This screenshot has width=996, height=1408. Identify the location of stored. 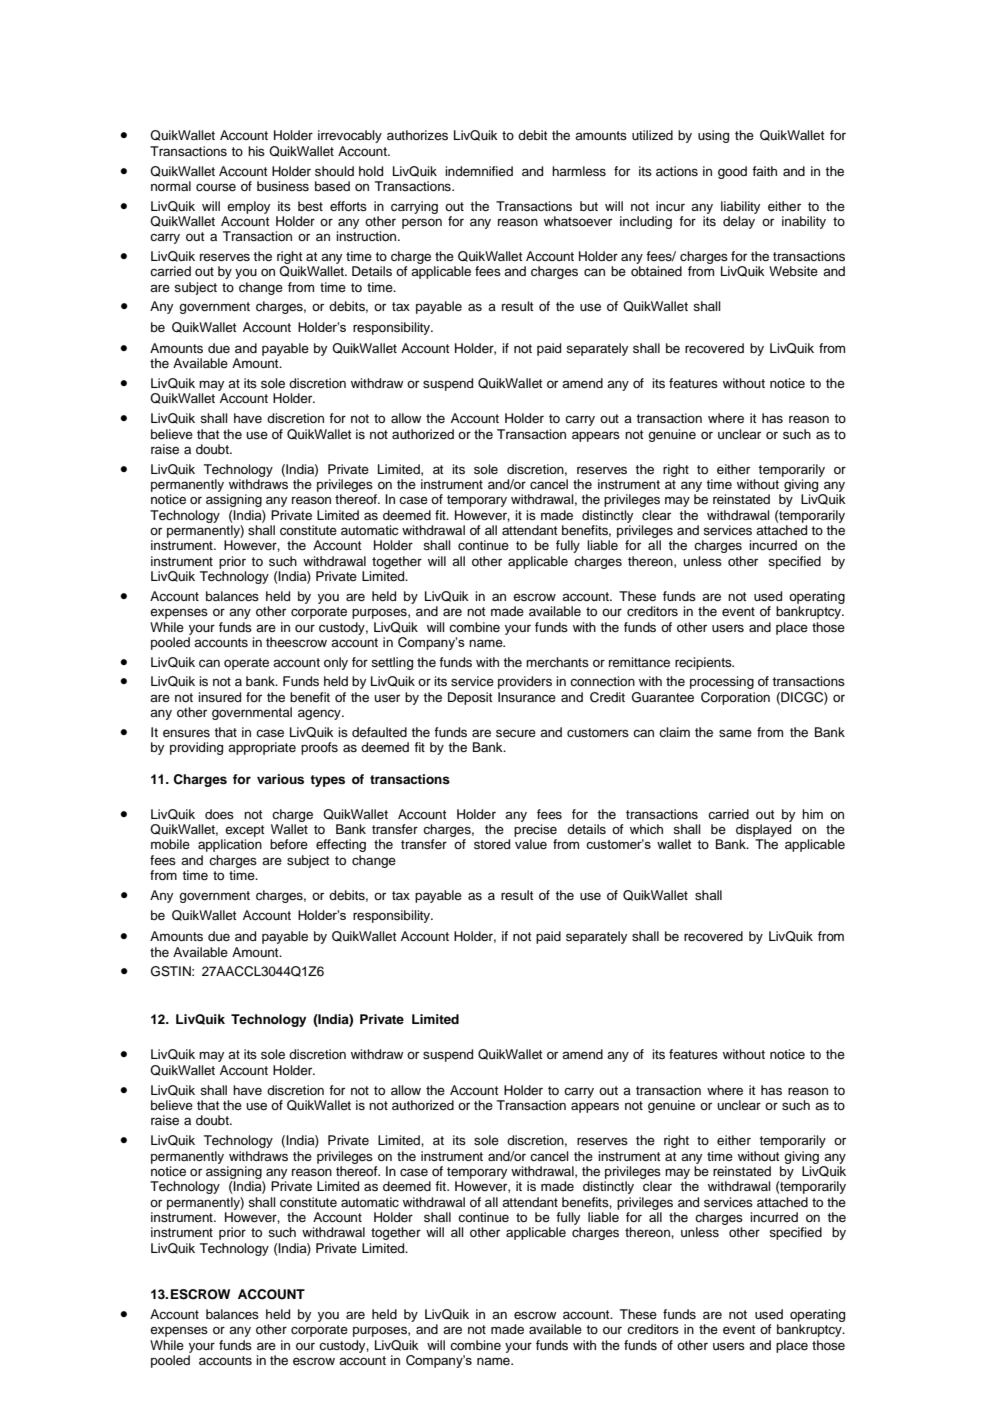
(492, 844).
